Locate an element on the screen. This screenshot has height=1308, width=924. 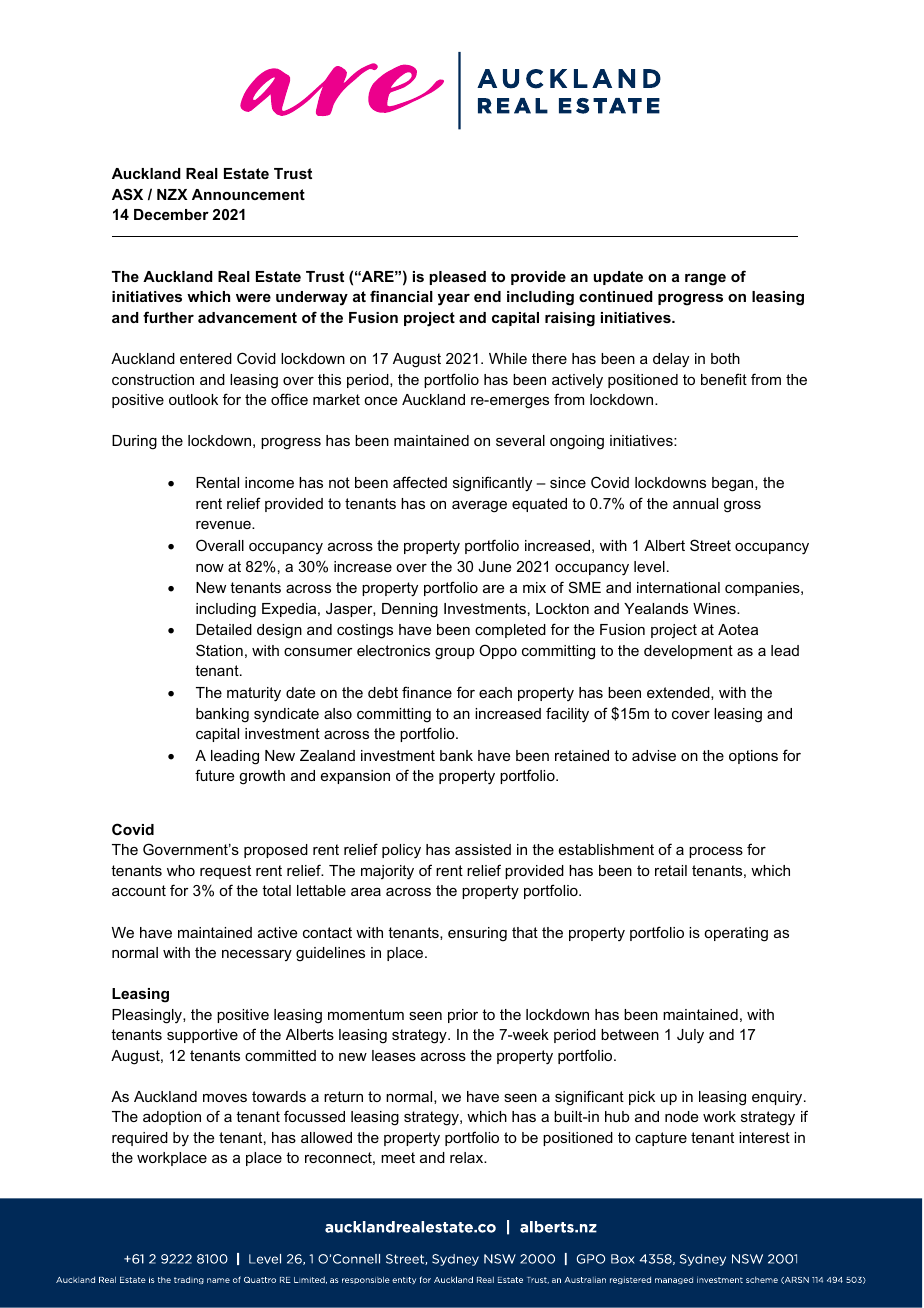
process is located at coordinates (716, 852).
